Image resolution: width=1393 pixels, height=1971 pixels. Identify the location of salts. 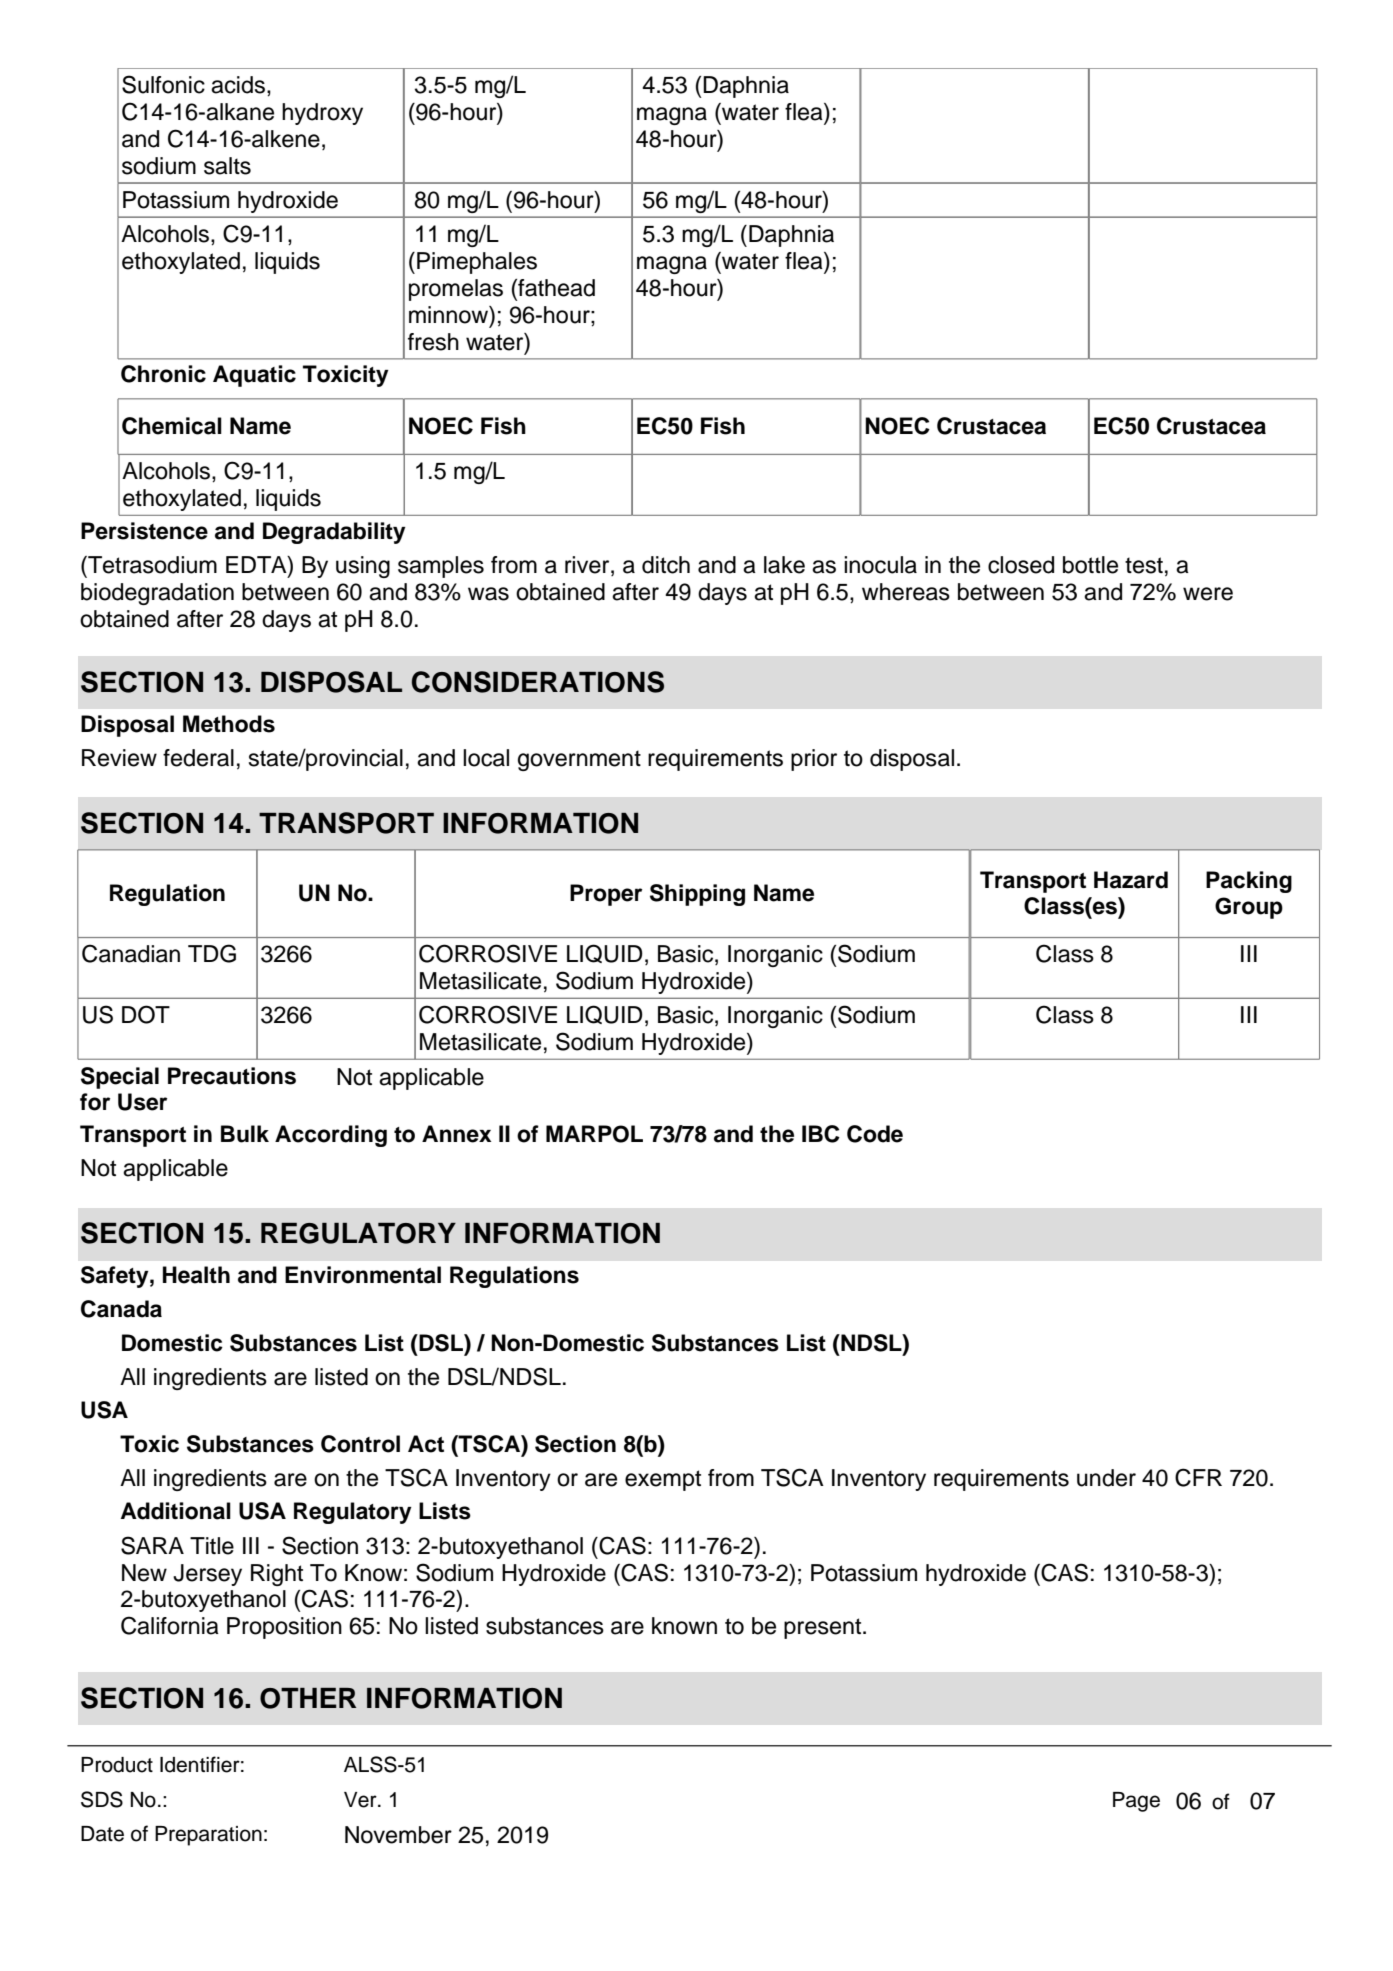
(227, 166).
